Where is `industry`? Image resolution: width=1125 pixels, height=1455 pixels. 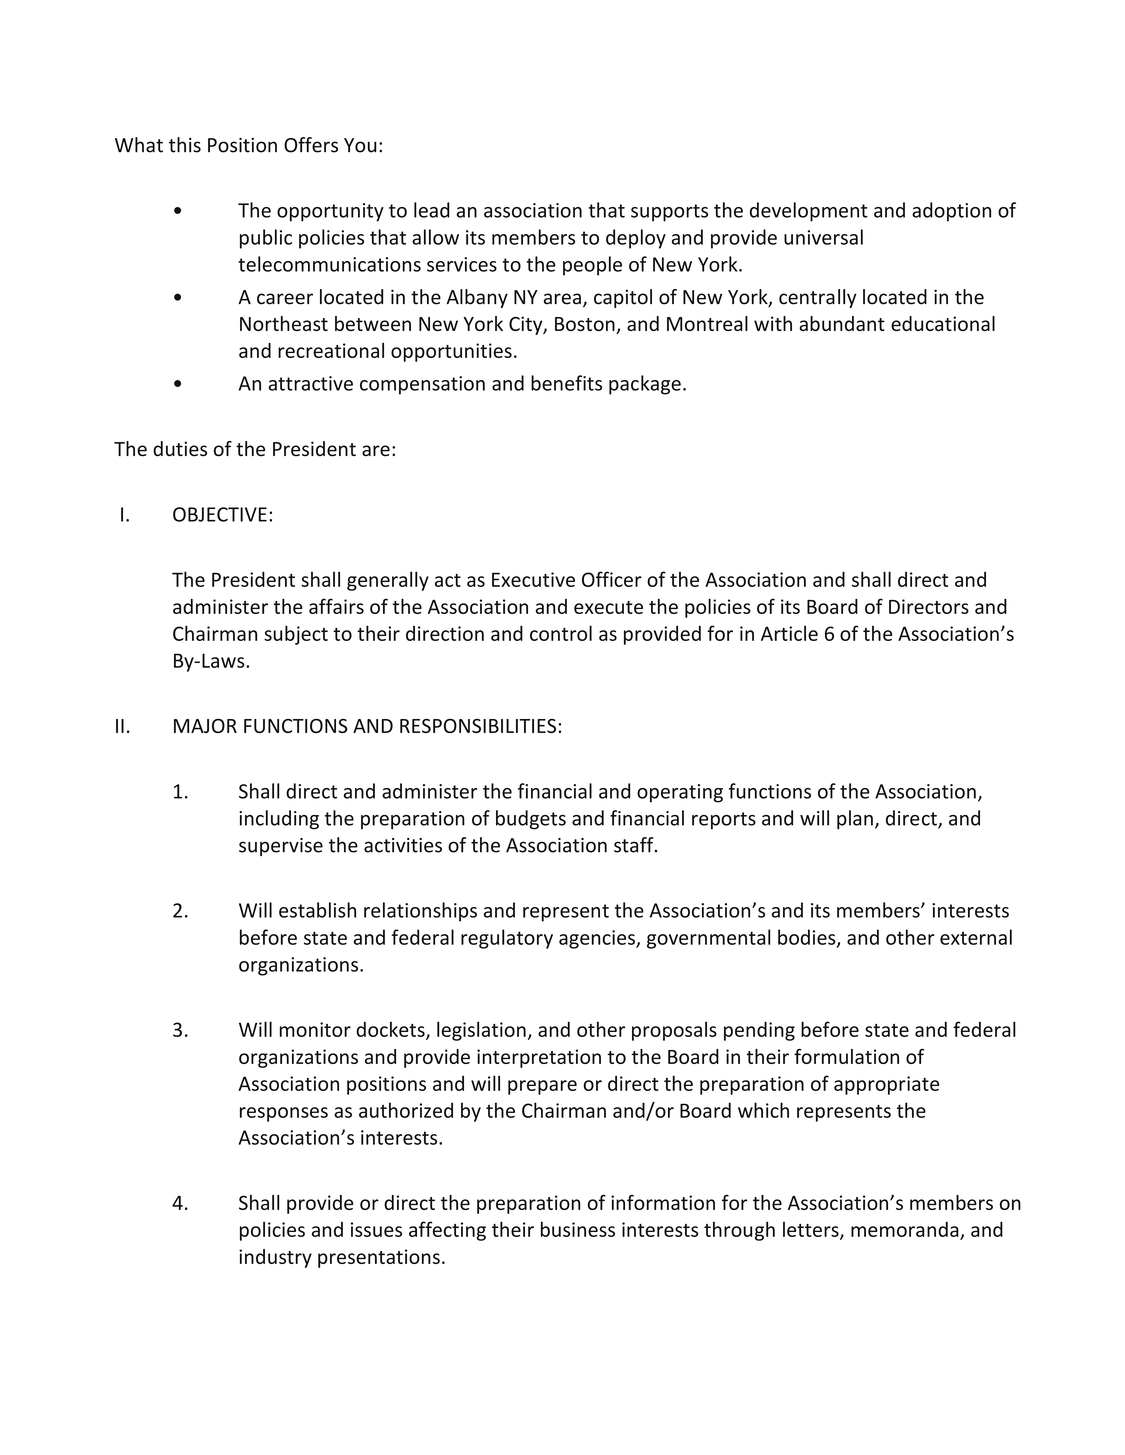 industry is located at coordinates (275, 1258).
